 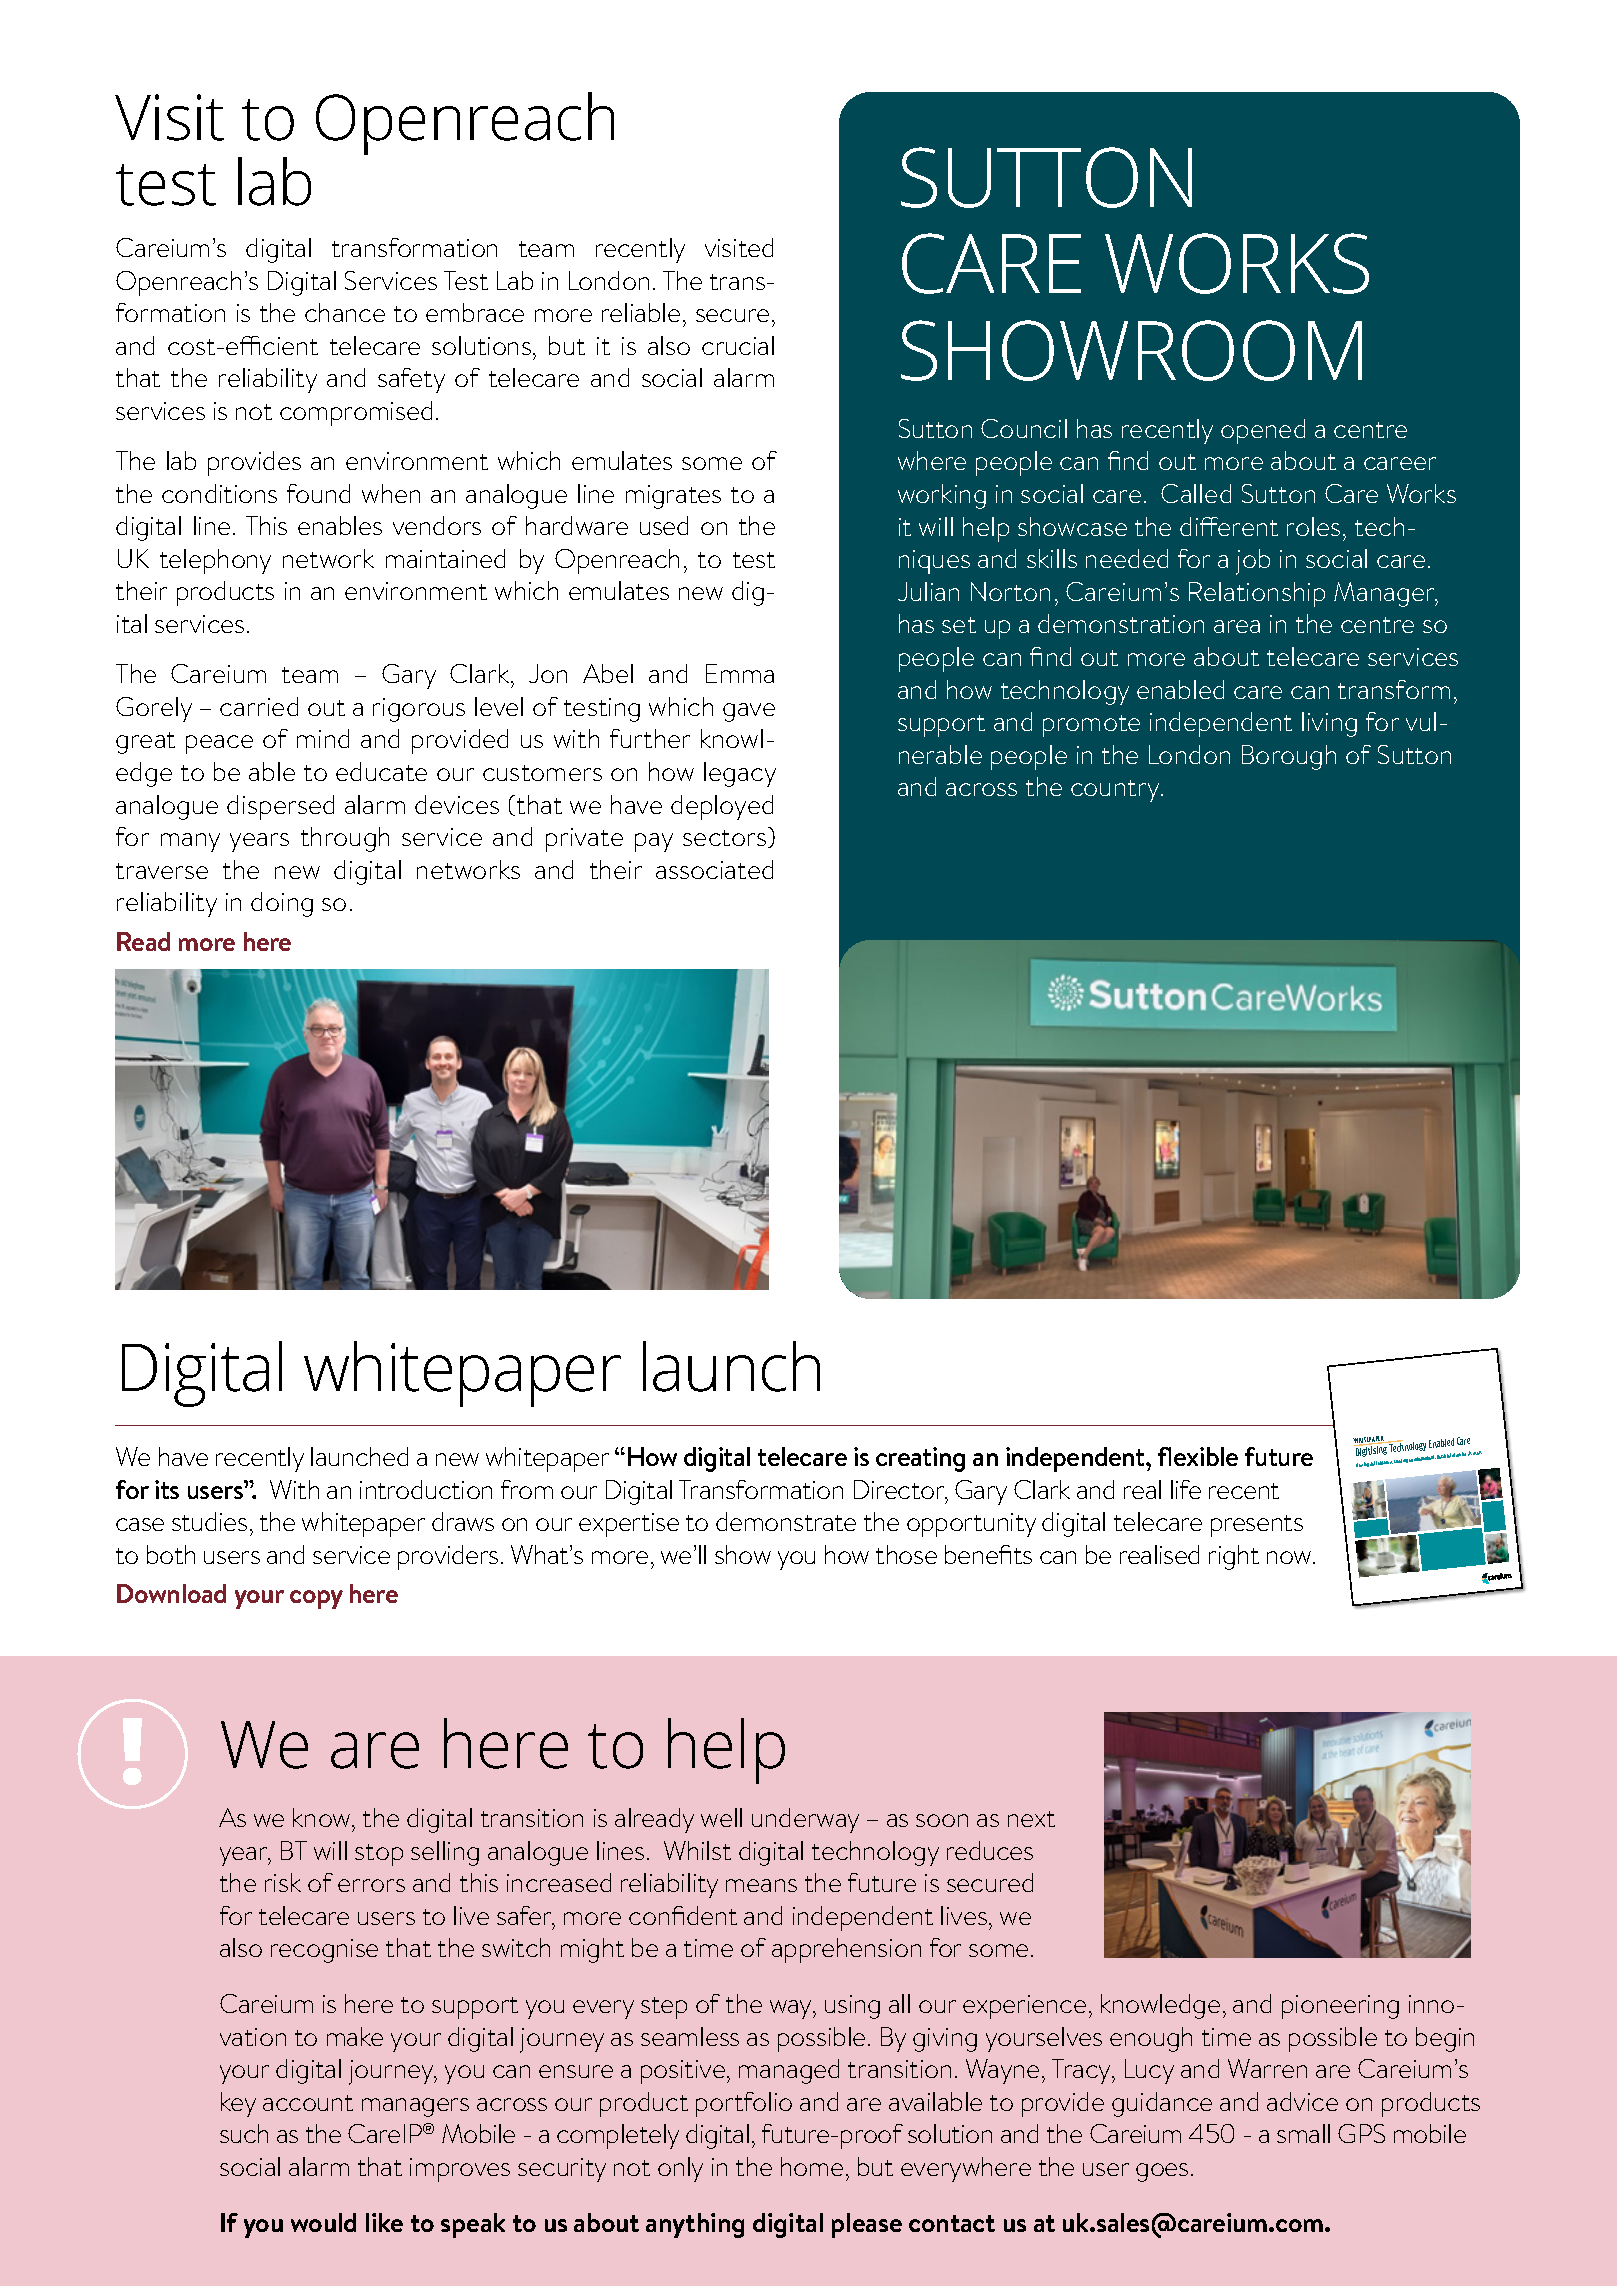 I want to click on home, so click(x=812, y=2166).
